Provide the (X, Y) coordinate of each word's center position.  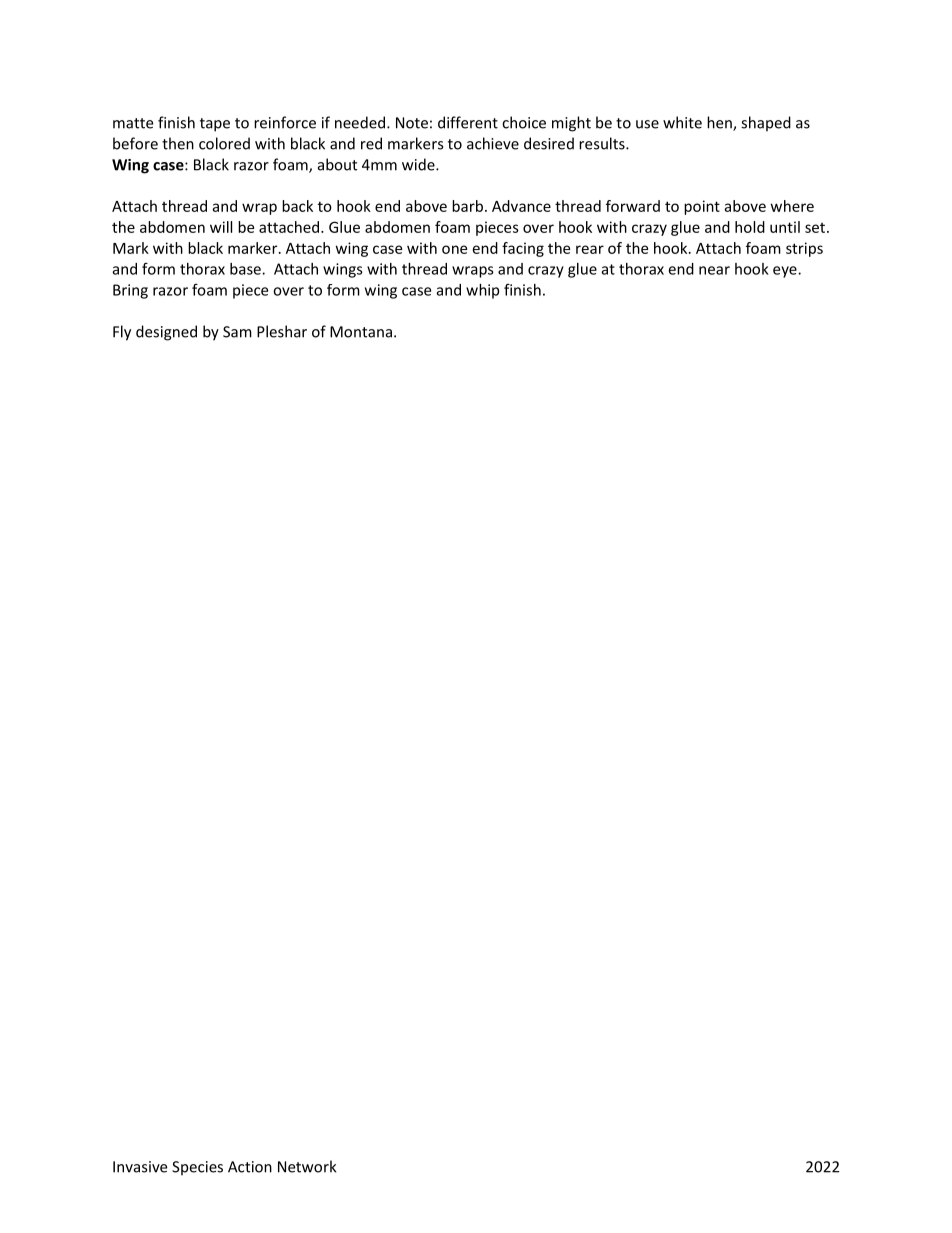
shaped (766, 124)
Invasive (140, 1167)
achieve (493, 143)
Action (250, 1167)
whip (482, 291)
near (714, 270)
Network (307, 1166)
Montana (361, 332)
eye (786, 272)
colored (224, 143)
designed (166, 333)
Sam (237, 332)
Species (197, 1168)
